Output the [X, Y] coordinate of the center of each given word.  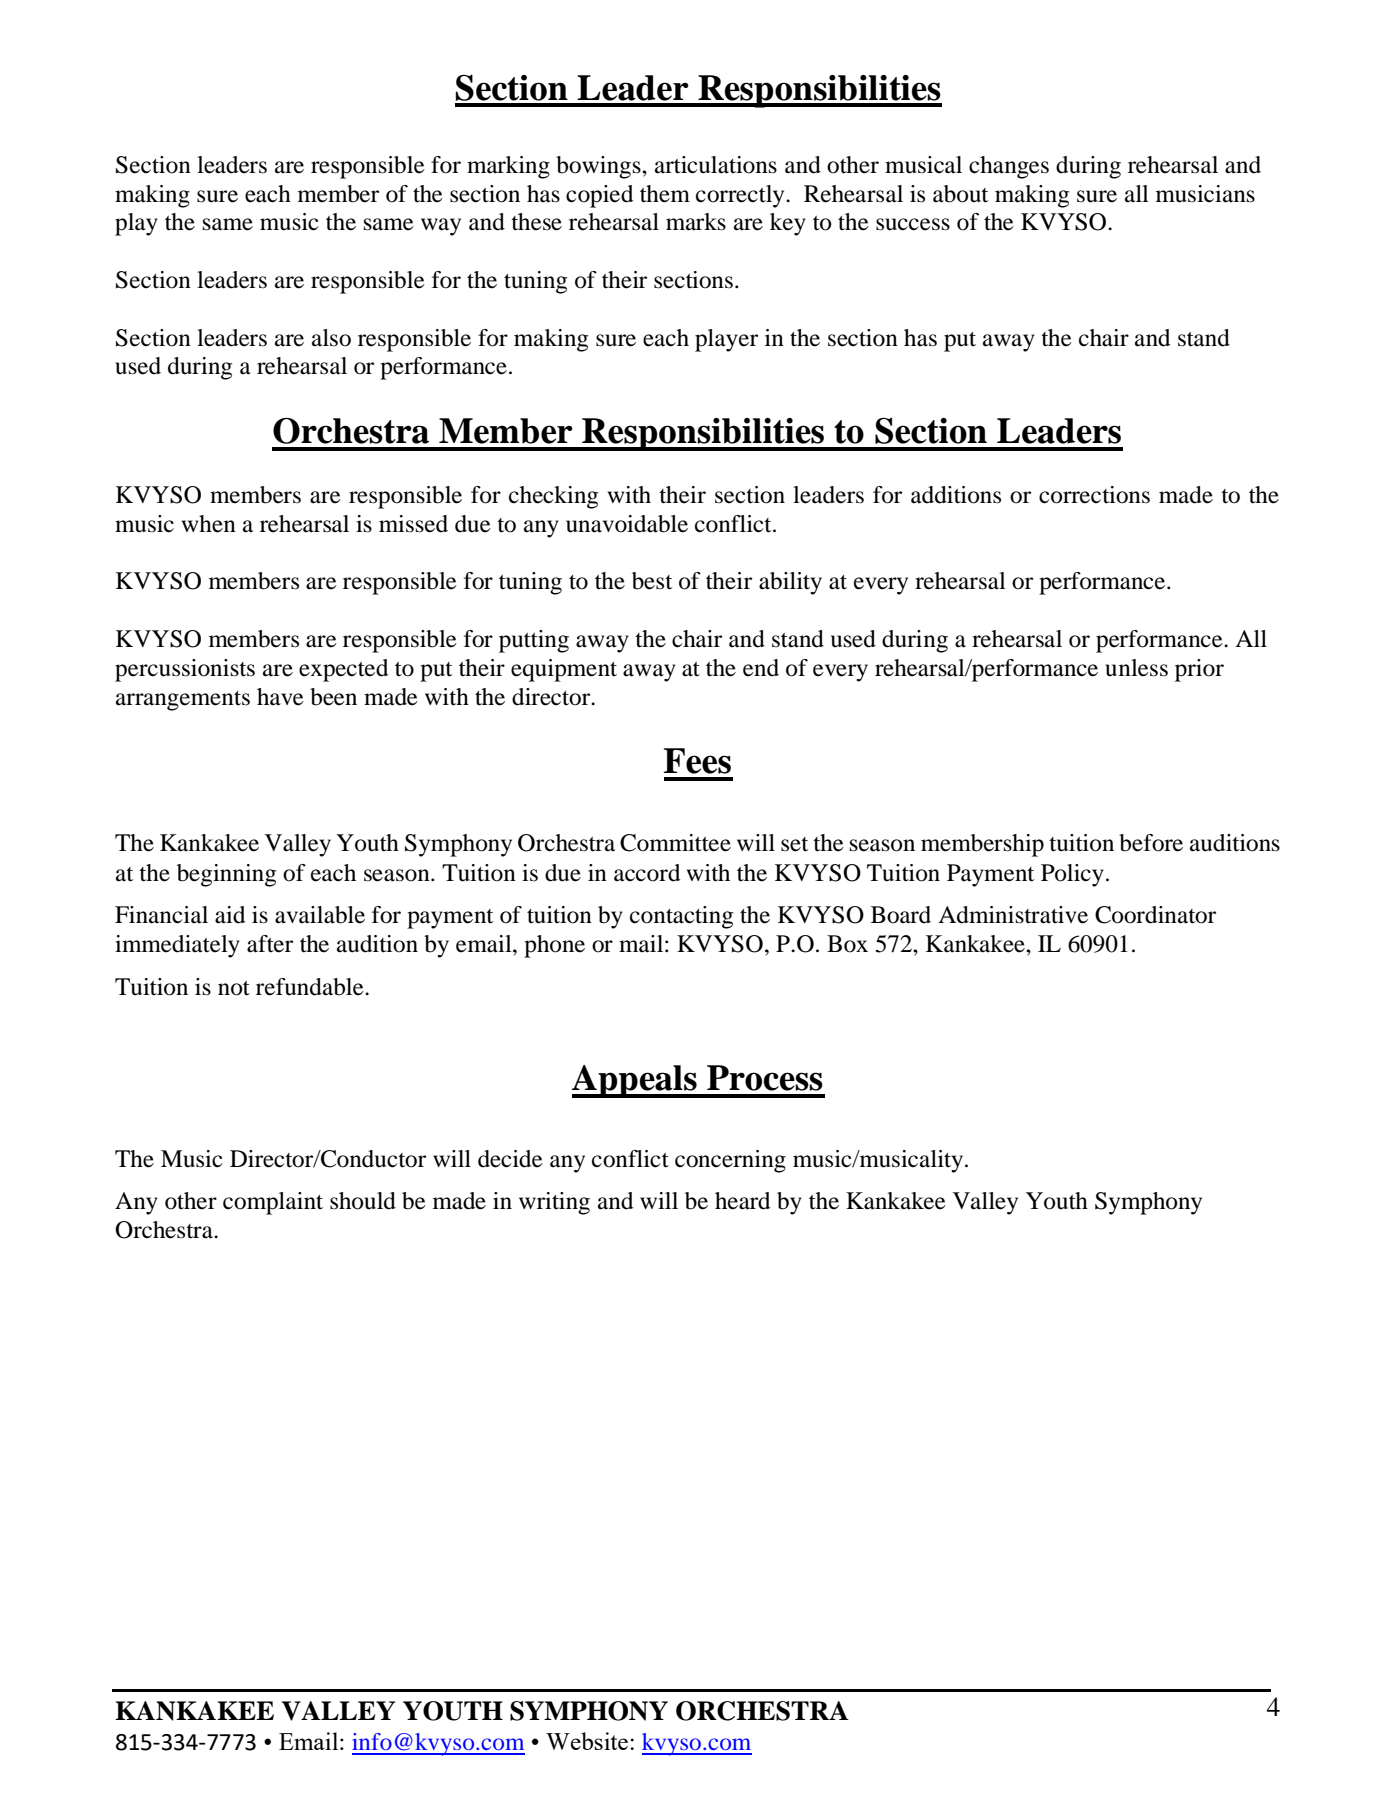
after [270, 944]
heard [742, 1201]
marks [696, 222]
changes [1009, 167]
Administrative [1013, 915]
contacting [681, 917]
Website [587, 1741]
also [331, 338]
